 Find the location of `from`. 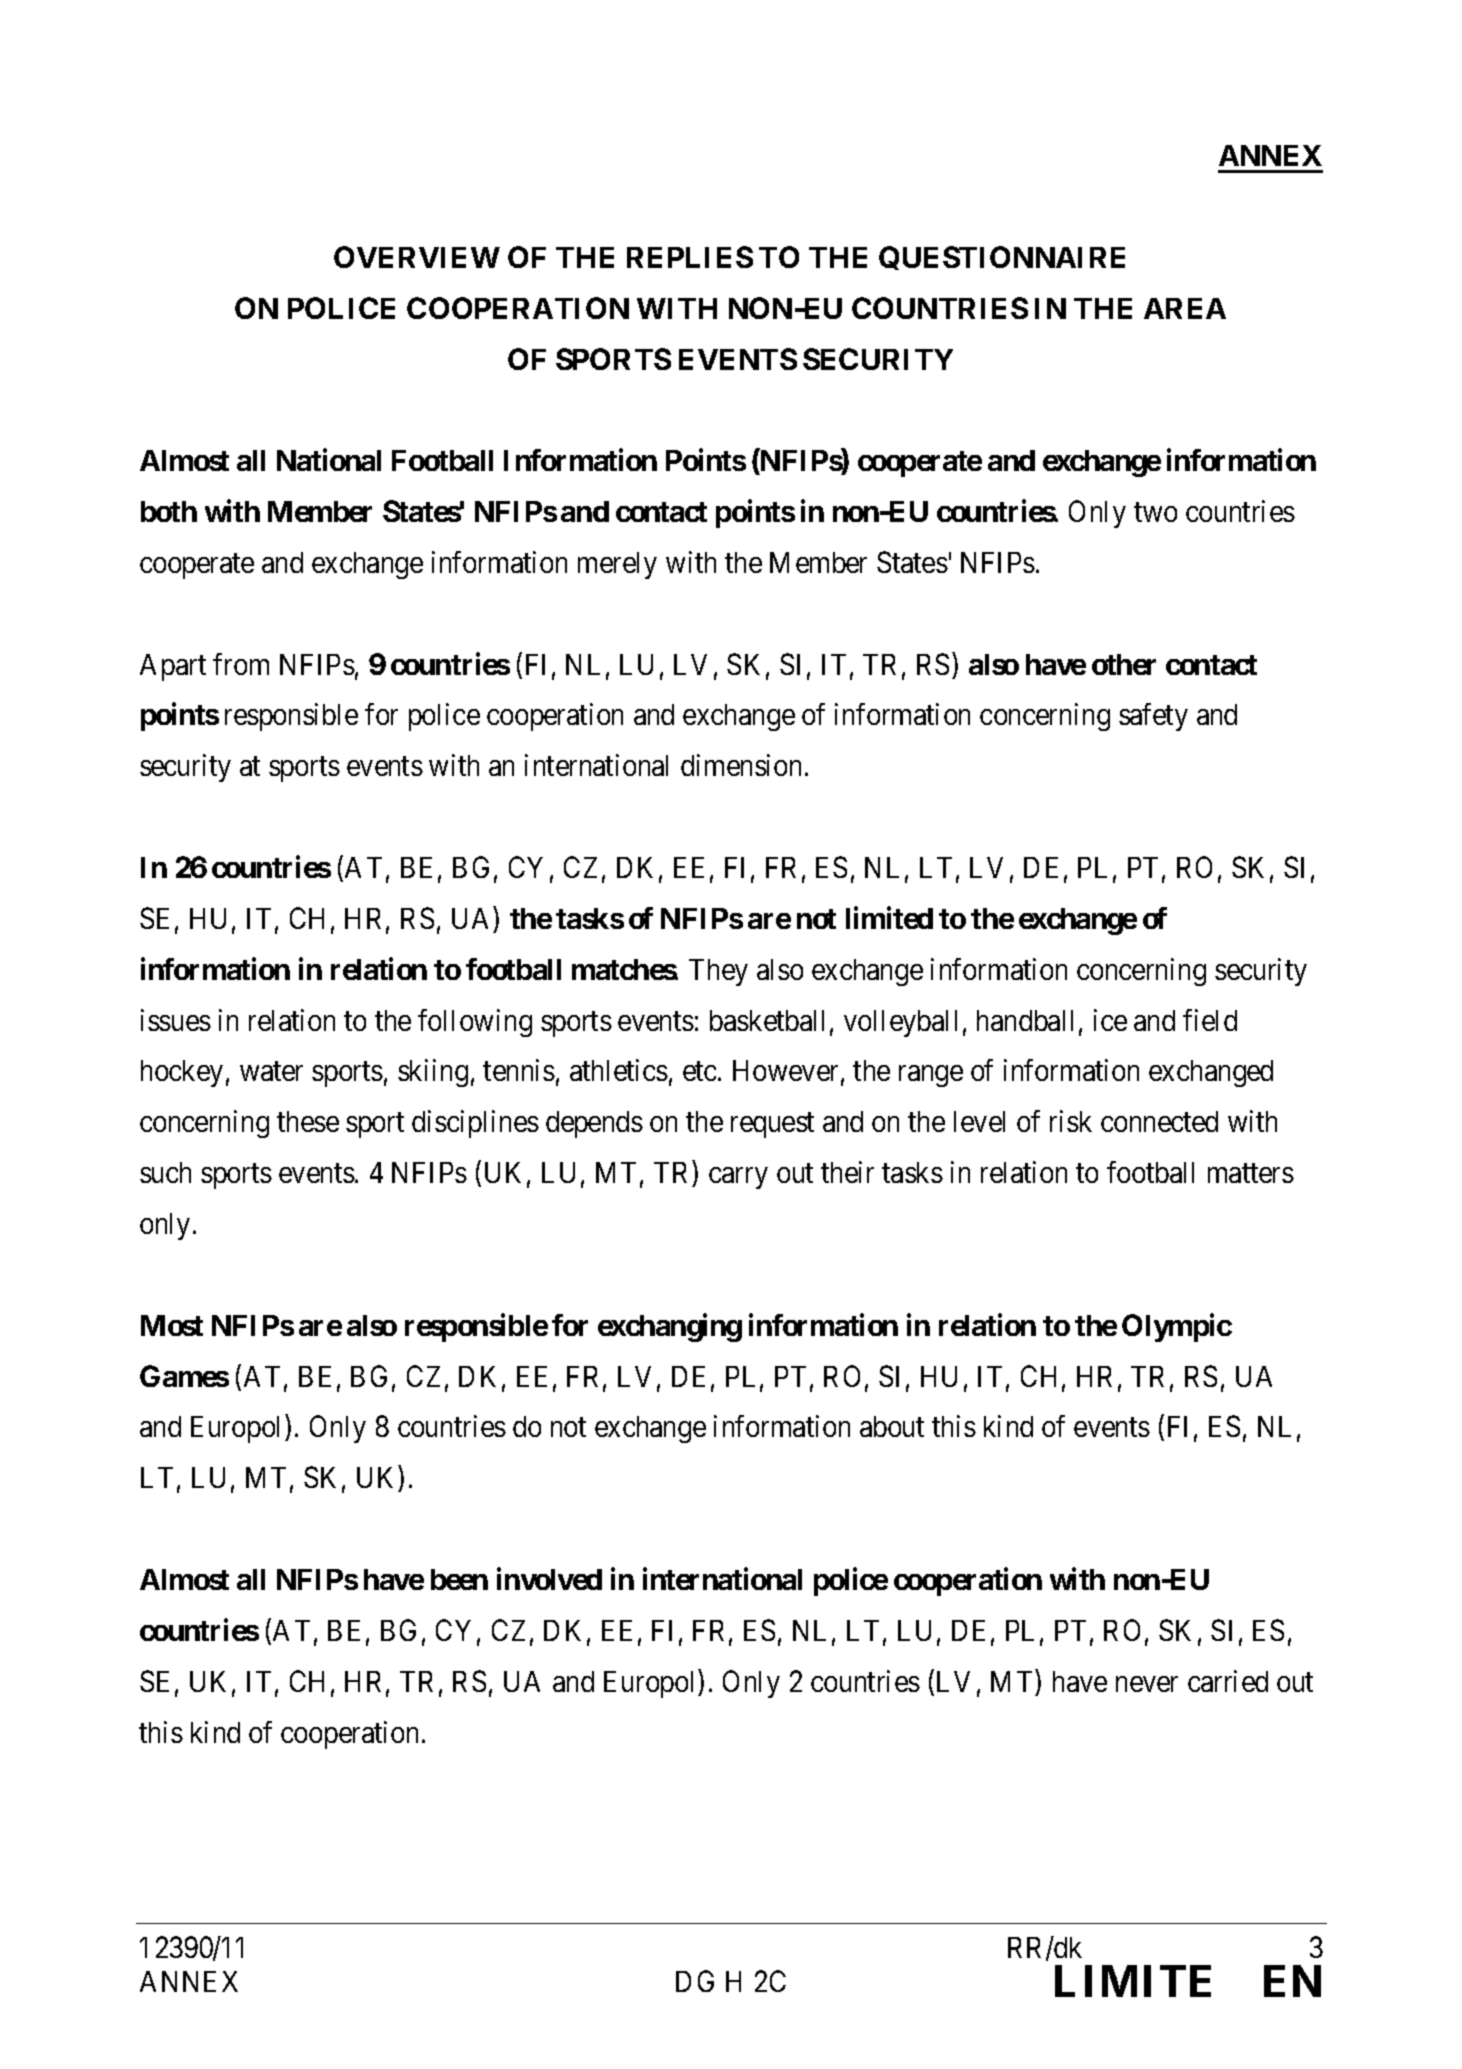

from is located at coordinates (241, 664).
